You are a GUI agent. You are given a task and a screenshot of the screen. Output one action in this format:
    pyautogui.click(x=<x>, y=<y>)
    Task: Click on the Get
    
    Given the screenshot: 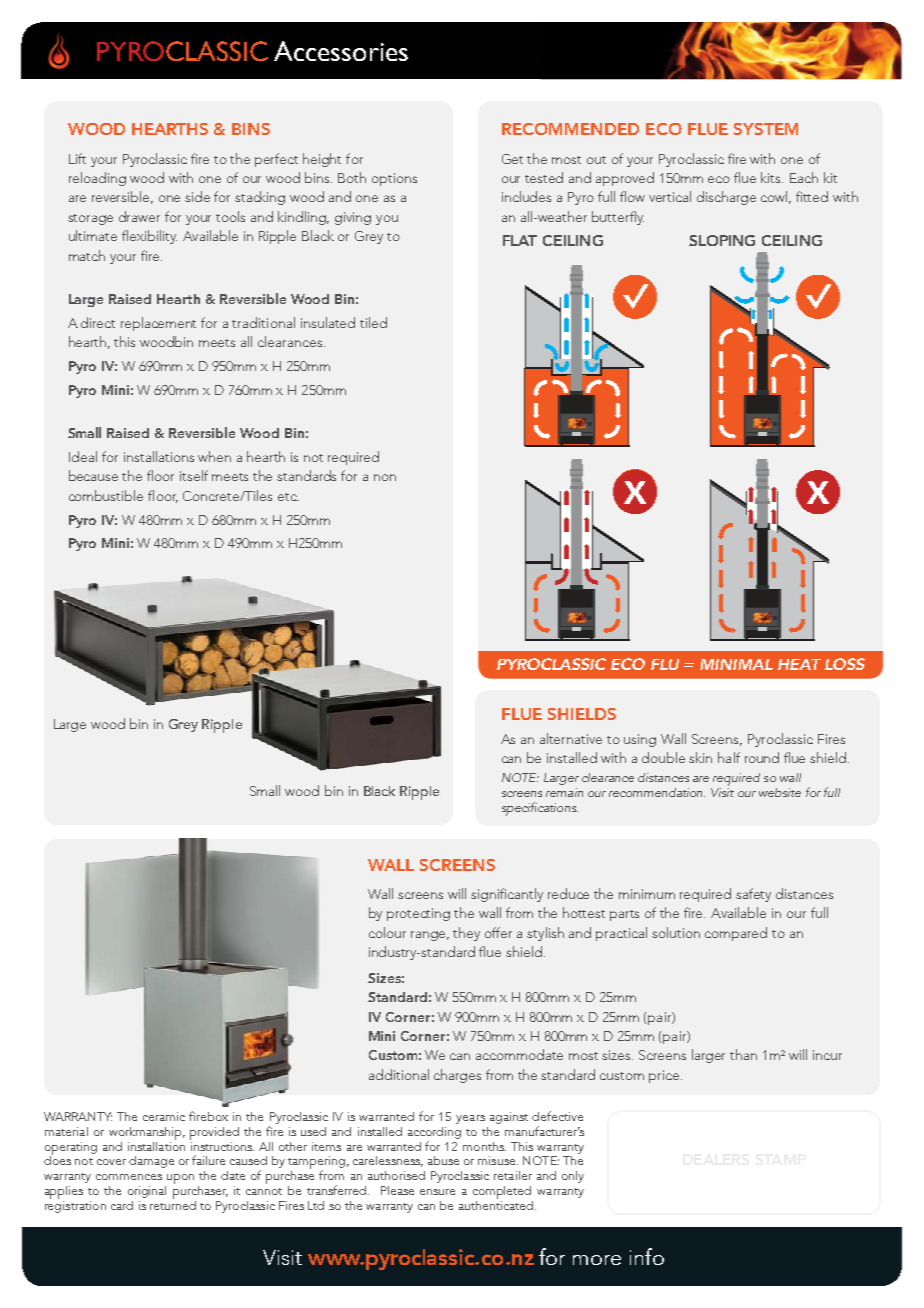 What is the action you would take?
    pyautogui.click(x=512, y=159)
